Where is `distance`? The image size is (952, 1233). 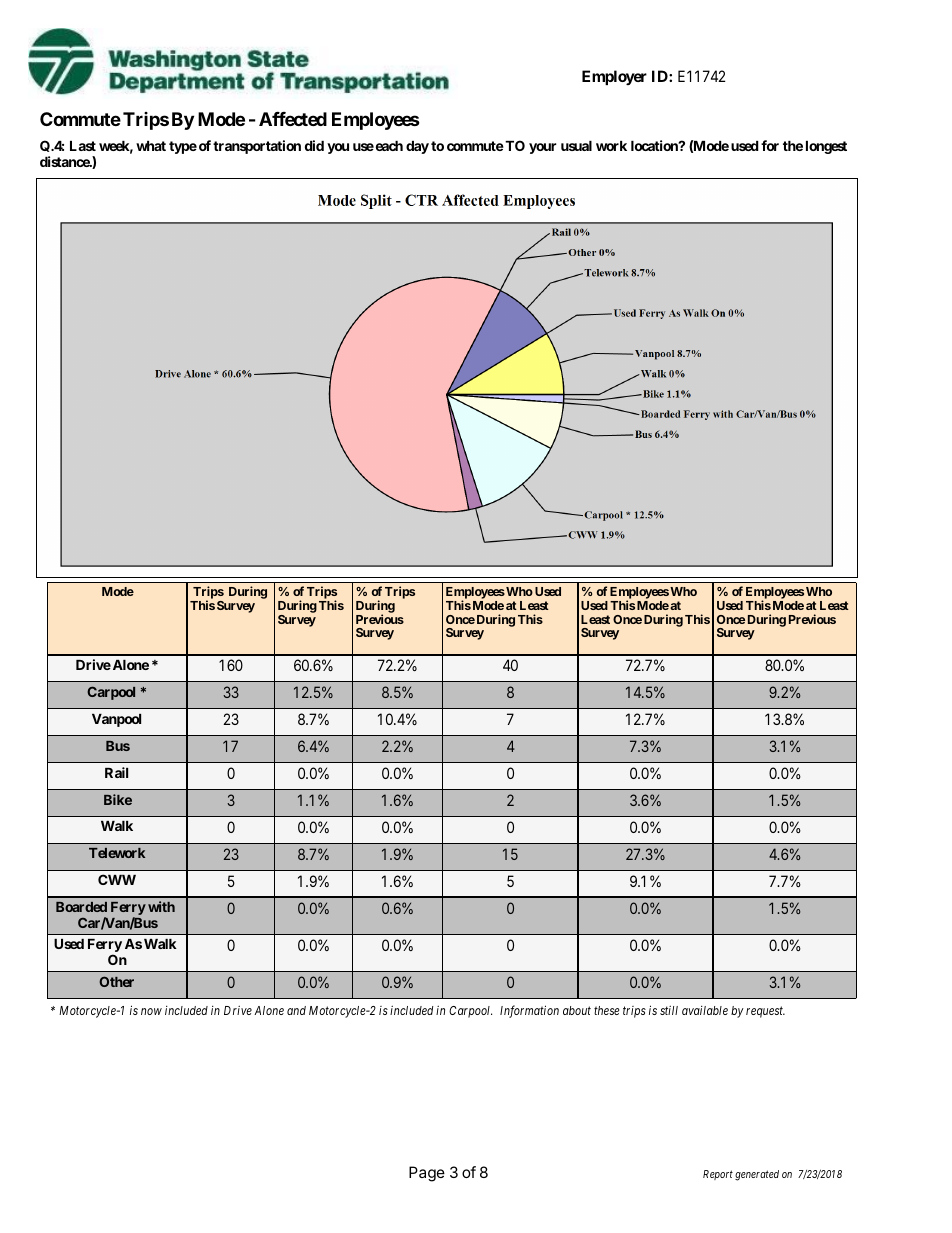
distance is located at coordinates (65, 161).
